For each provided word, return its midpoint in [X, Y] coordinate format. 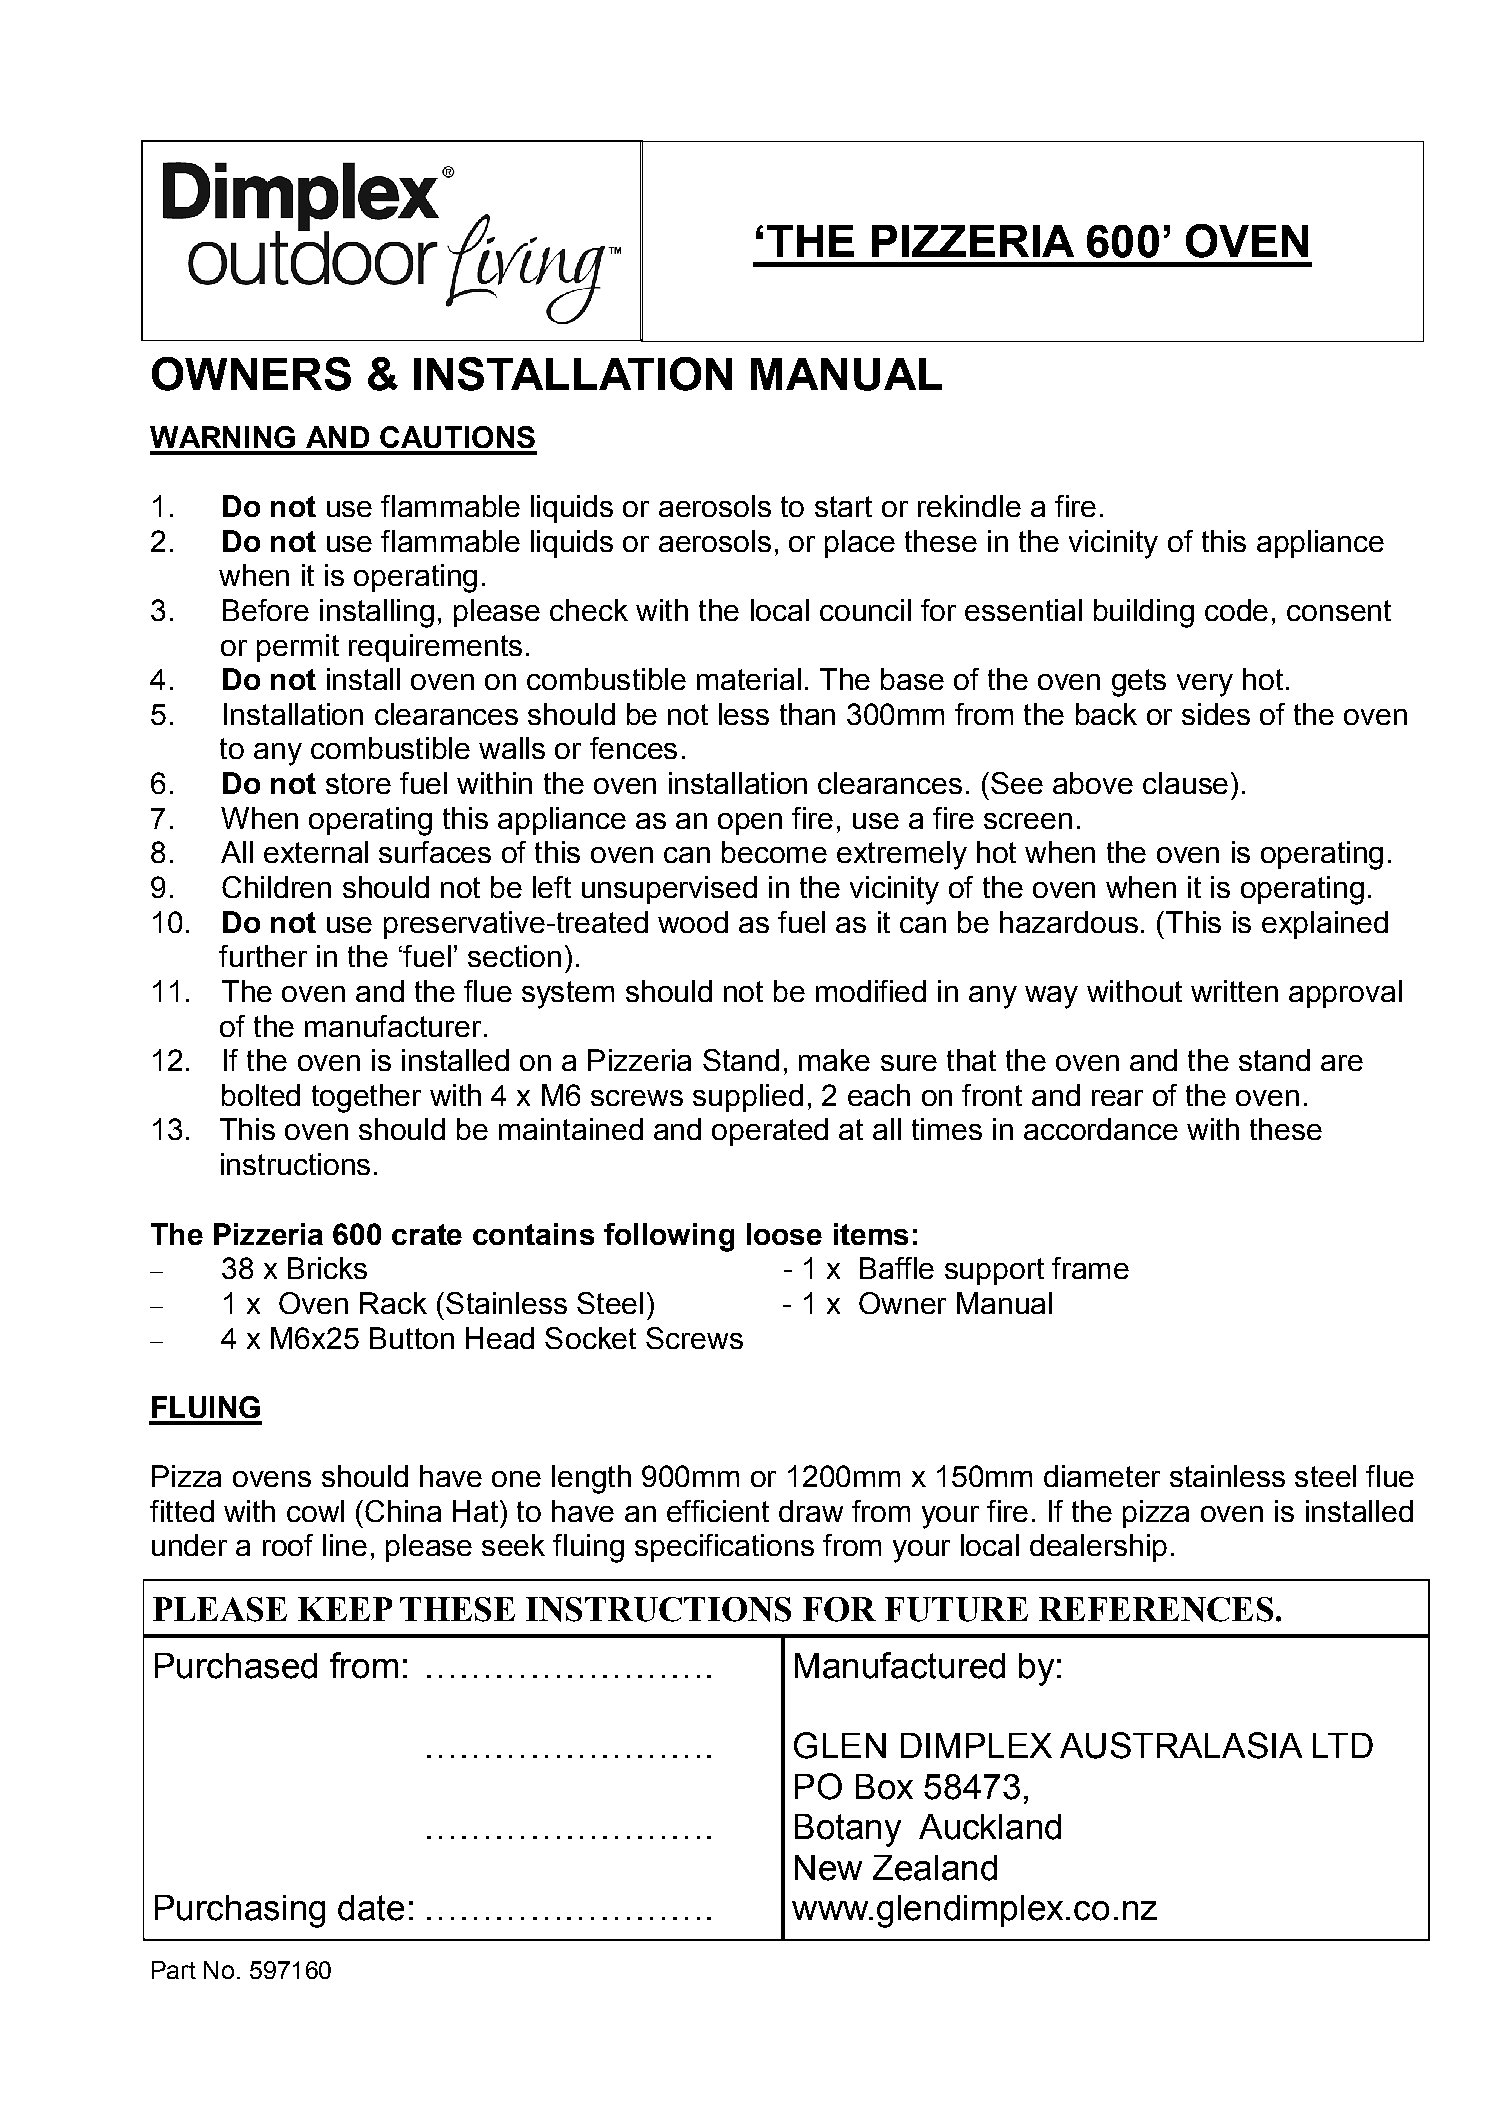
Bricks [327, 1268]
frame [1090, 1268]
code [1236, 610]
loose [784, 1234]
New [828, 1868]
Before [266, 610]
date [371, 1908]
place [860, 544]
